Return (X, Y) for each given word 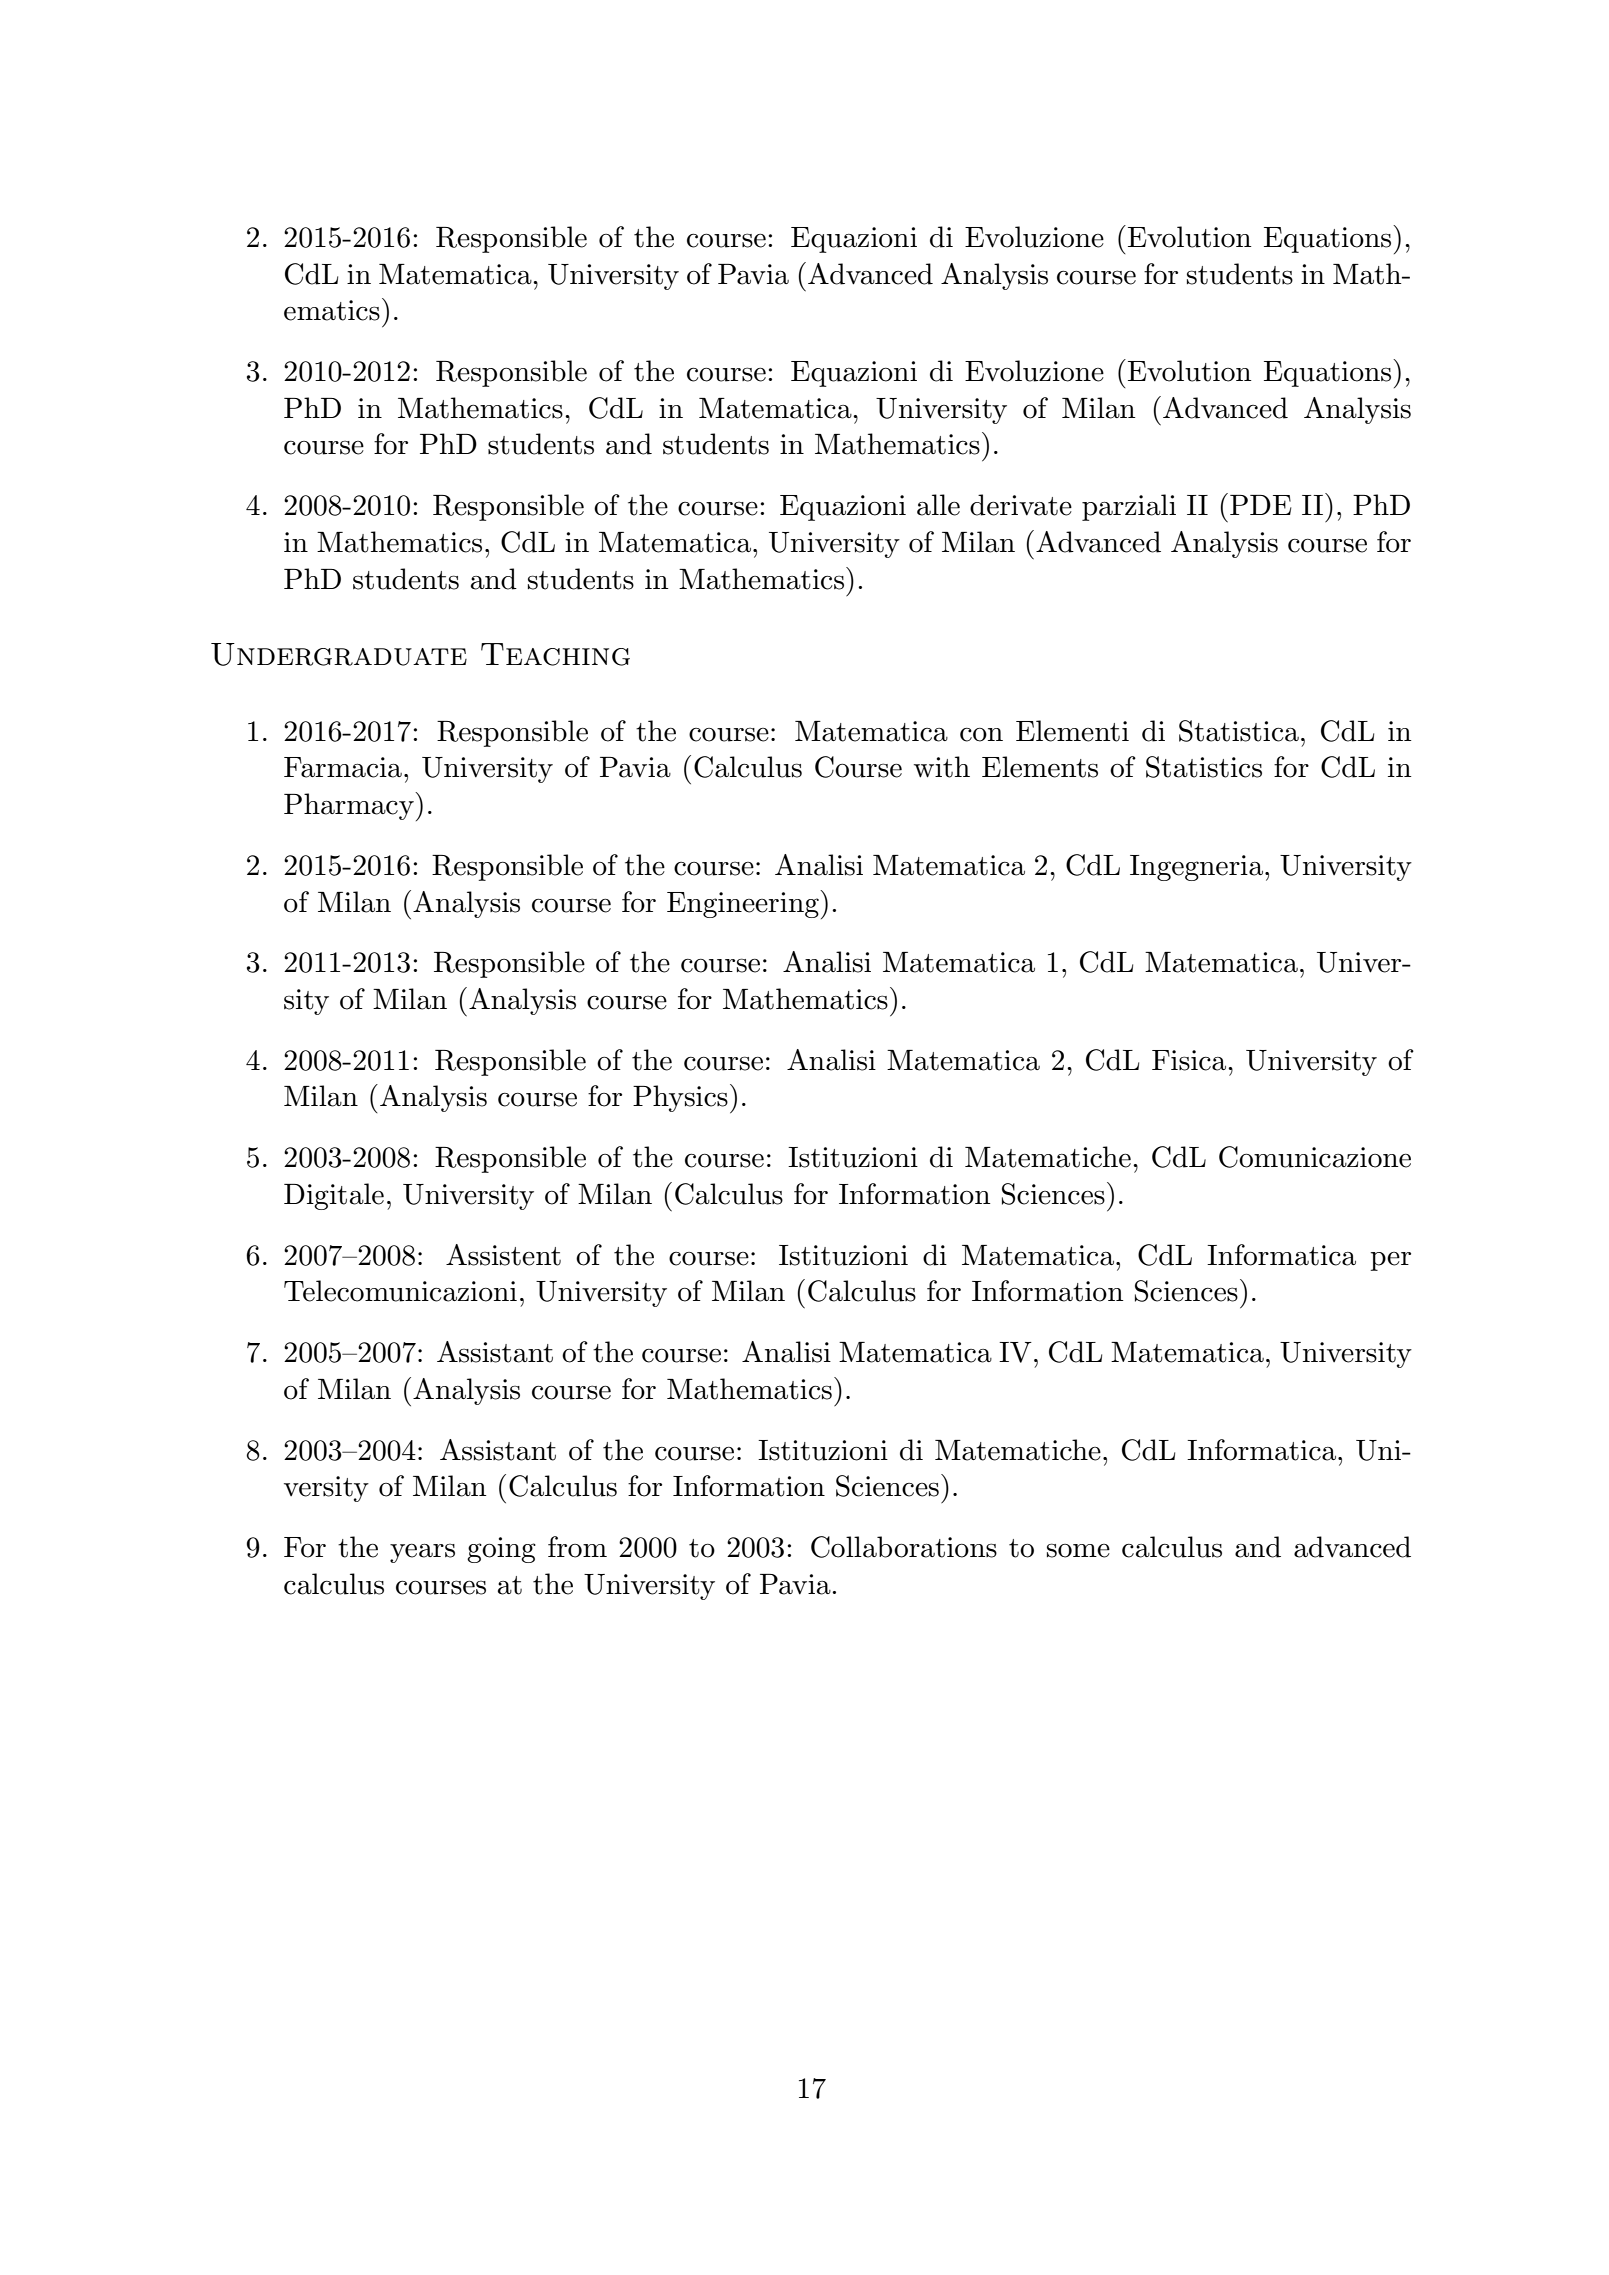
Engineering (744, 904)
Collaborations (904, 1547)
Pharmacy (350, 806)
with (942, 767)
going (501, 1550)
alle (938, 505)
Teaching (555, 654)
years (422, 1553)
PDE (1260, 505)
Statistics (1204, 767)
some (1078, 1550)
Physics (680, 1098)
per (1390, 1261)
